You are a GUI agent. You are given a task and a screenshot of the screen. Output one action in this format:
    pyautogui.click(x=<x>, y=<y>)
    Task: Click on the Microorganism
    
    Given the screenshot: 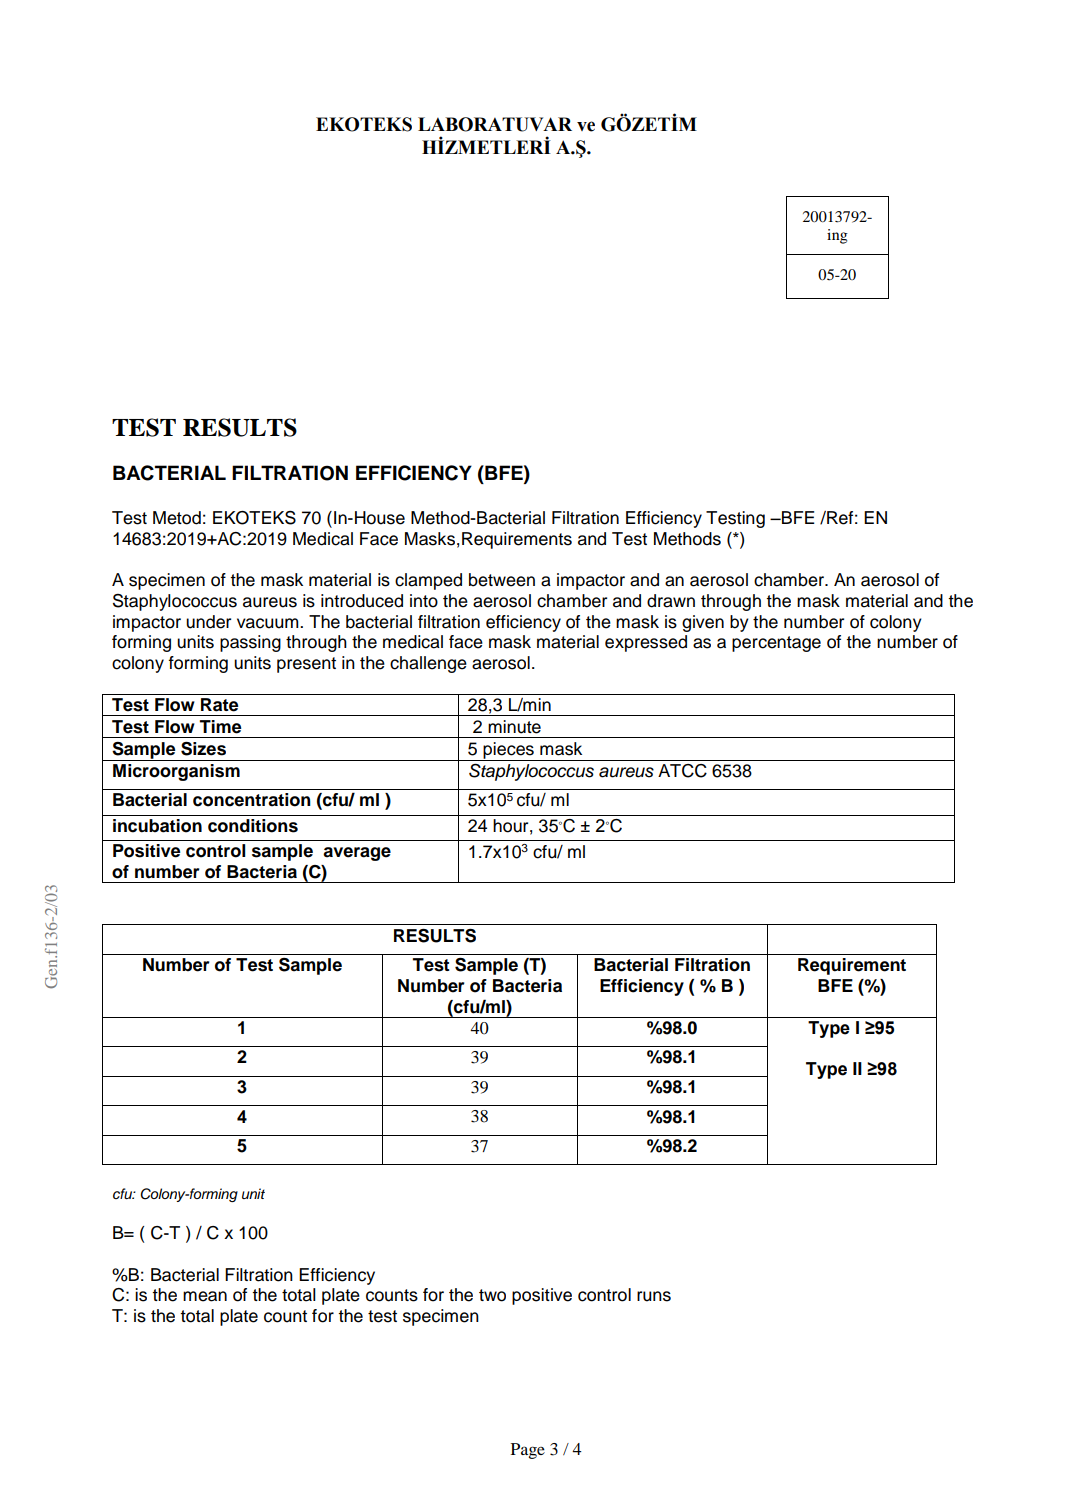 What is the action you would take?
    pyautogui.click(x=176, y=772)
